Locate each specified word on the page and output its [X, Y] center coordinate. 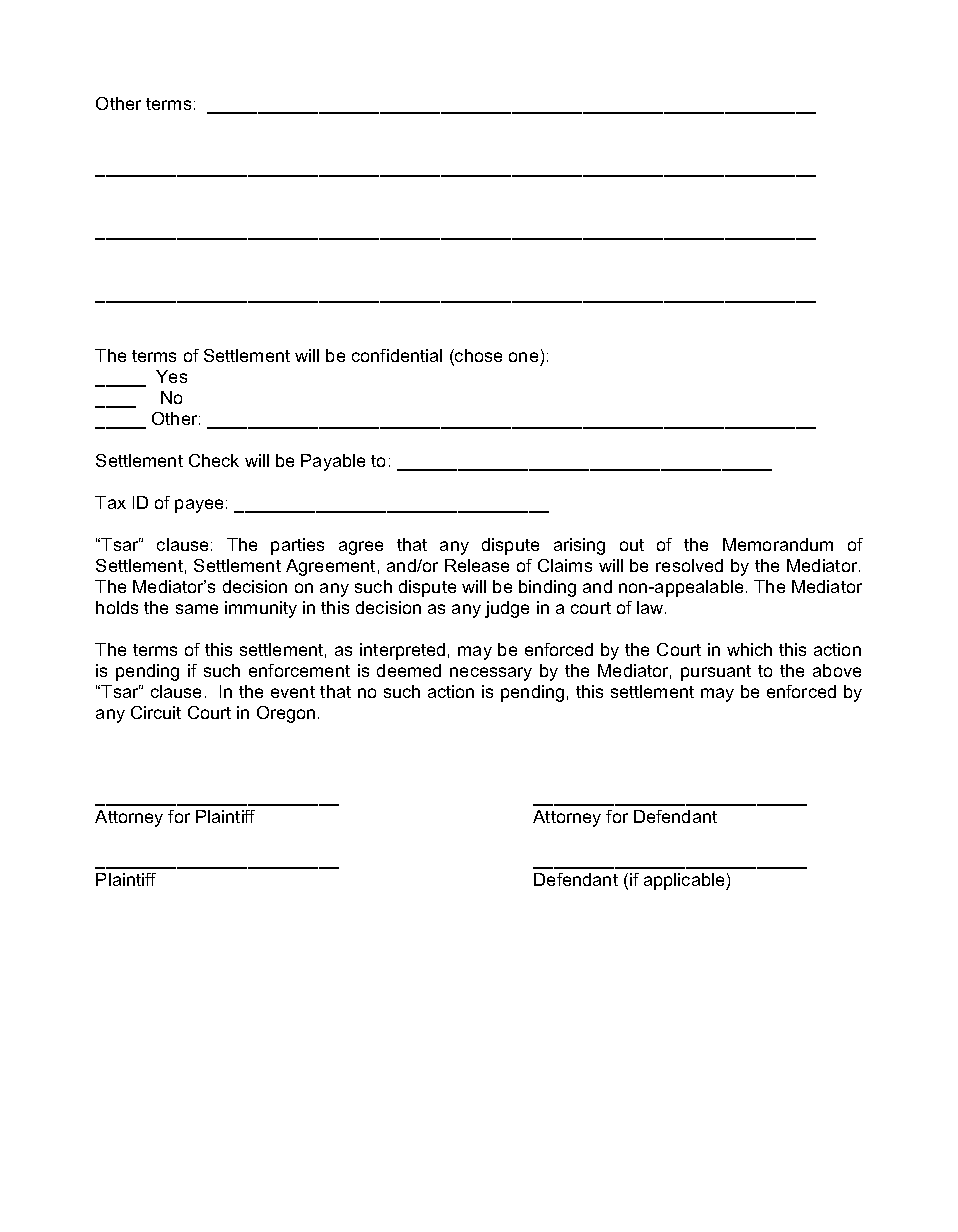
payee [199, 506]
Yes [171, 376]
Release [477, 565]
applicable [685, 881]
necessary [491, 674]
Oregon [286, 714]
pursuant [716, 673]
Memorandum [778, 544]
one [523, 357]
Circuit [156, 712]
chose [477, 357]
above [837, 670]
